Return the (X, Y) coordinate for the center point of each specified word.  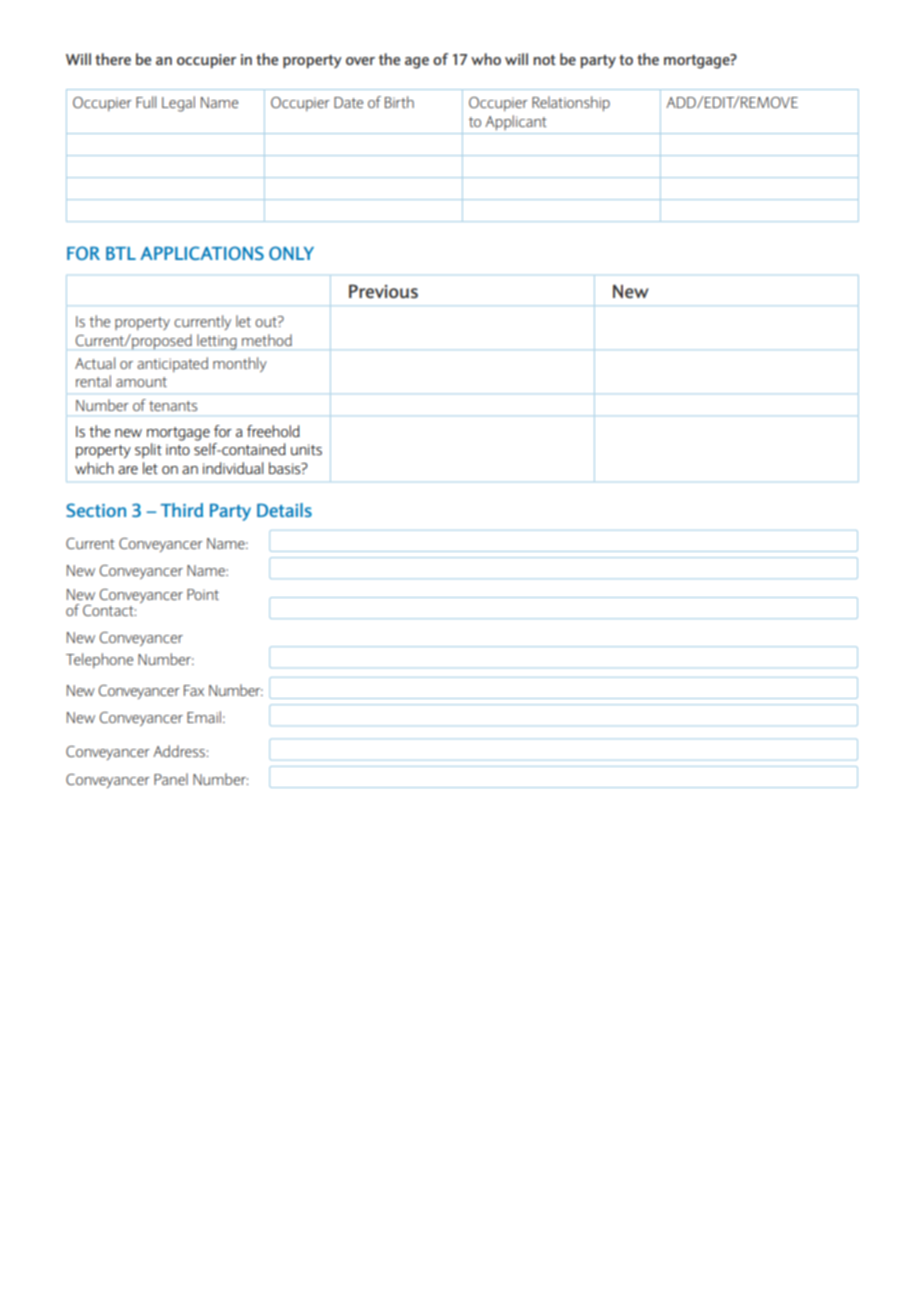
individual (233, 468)
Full (146, 102)
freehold (273, 431)
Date (348, 102)
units (306, 449)
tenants (173, 406)
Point (203, 594)
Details (284, 510)
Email (204, 717)
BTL (121, 253)
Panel (171, 779)
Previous (383, 291)
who (486, 59)
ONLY (291, 253)
